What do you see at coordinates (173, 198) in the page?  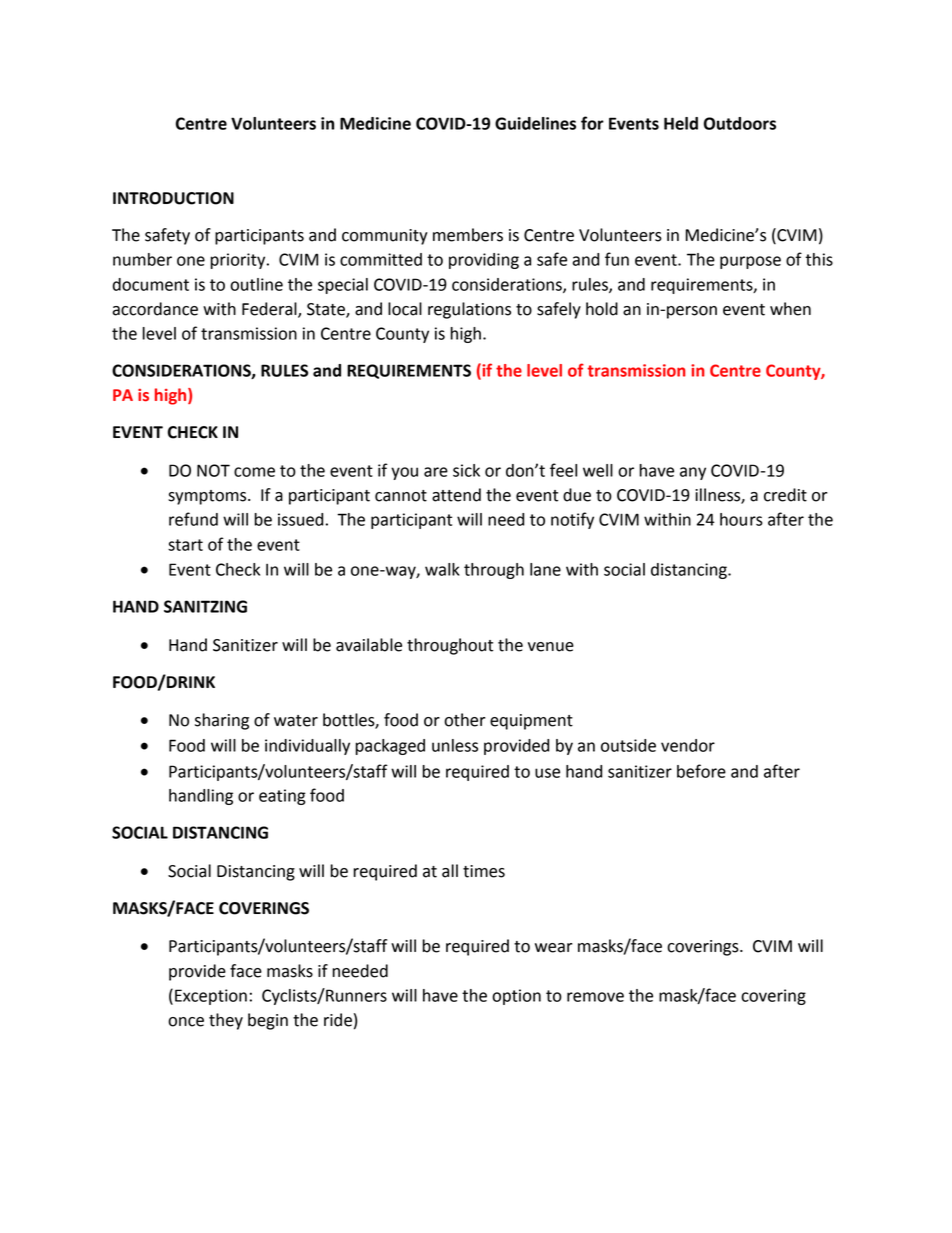 I see `INTRODUCTION` at bounding box center [173, 198].
